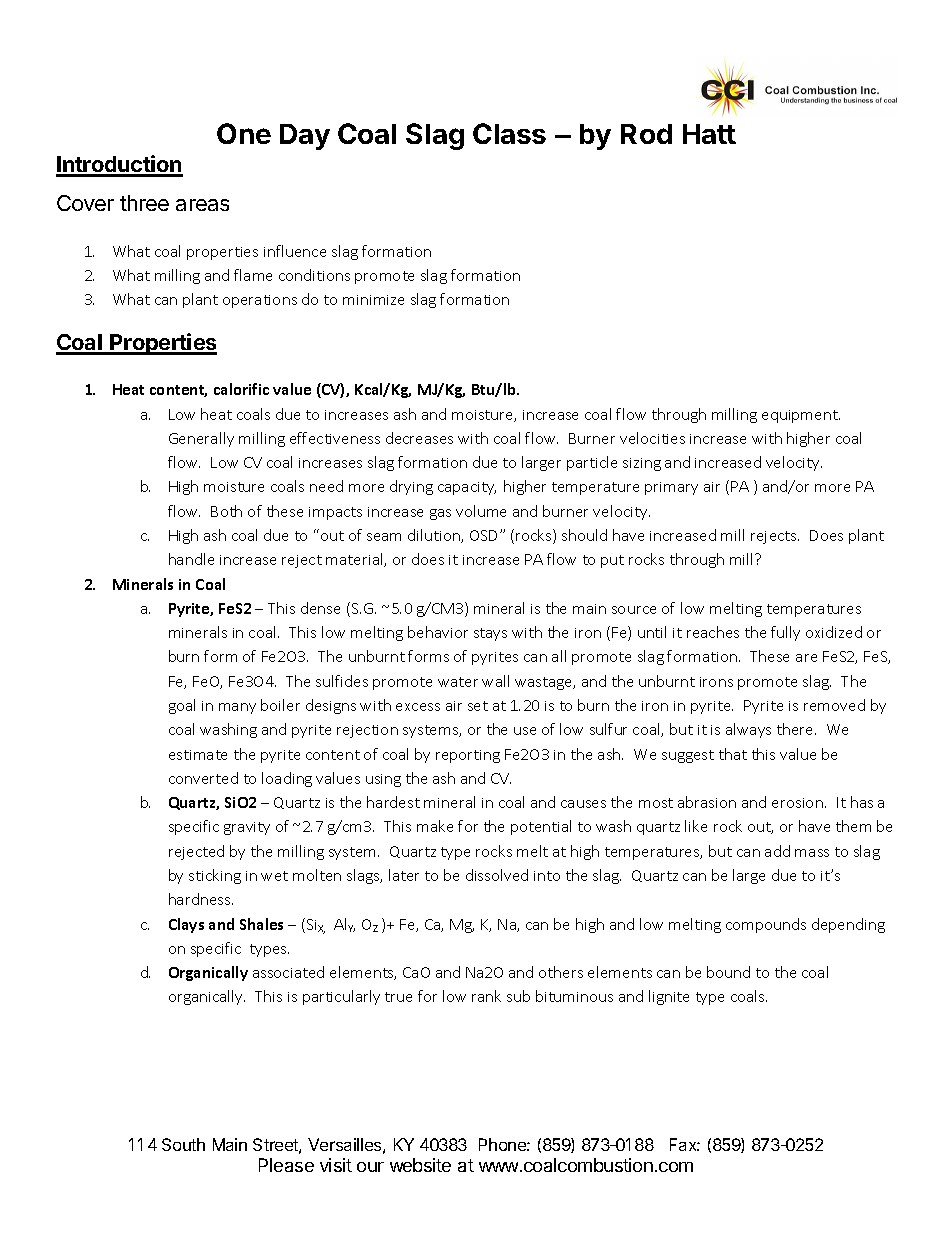 This page has height=1233, width=952. Describe the element at coordinates (435, 826) in the page. I see `make` at that location.
